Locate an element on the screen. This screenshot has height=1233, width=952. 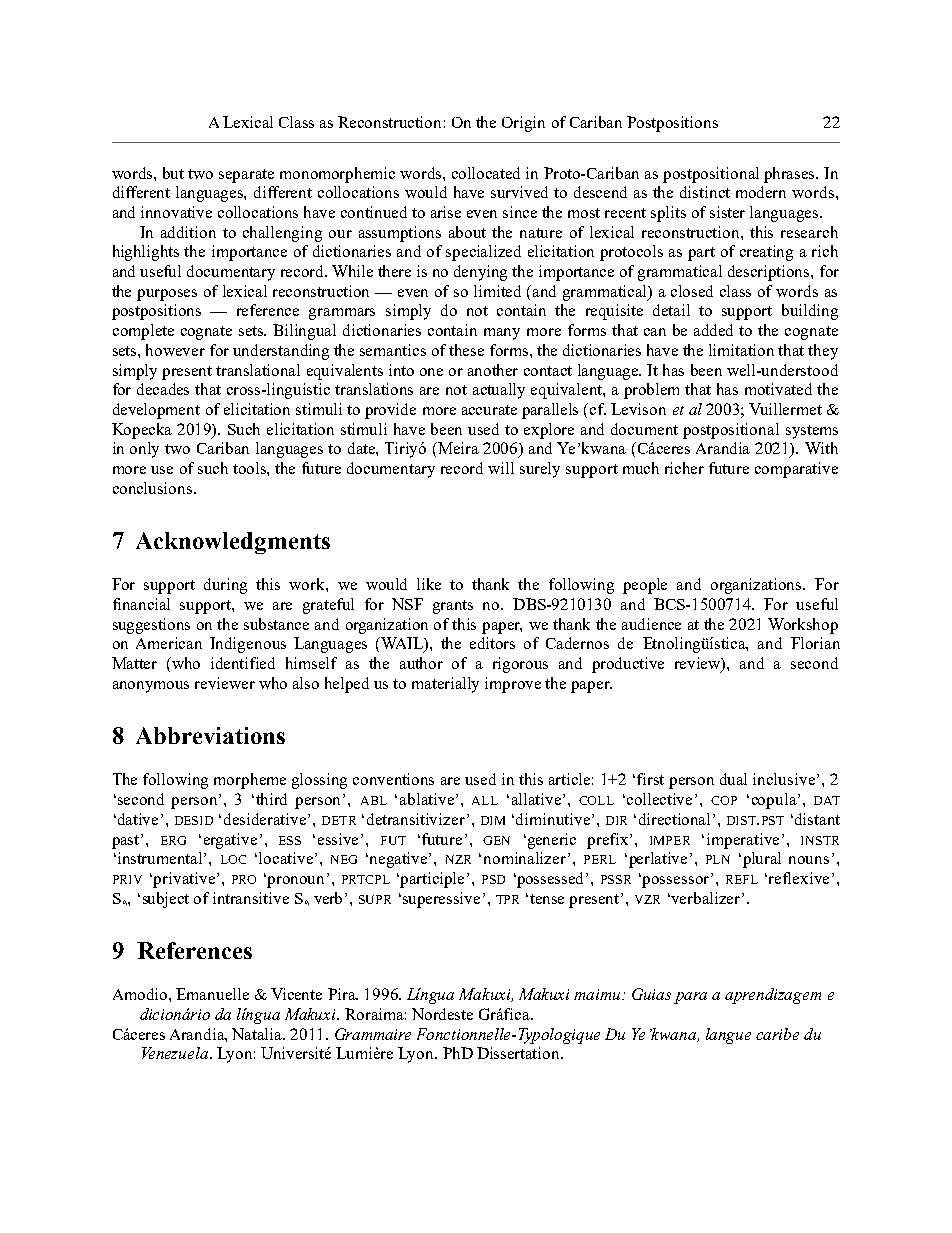
phrases is located at coordinates (791, 175).
